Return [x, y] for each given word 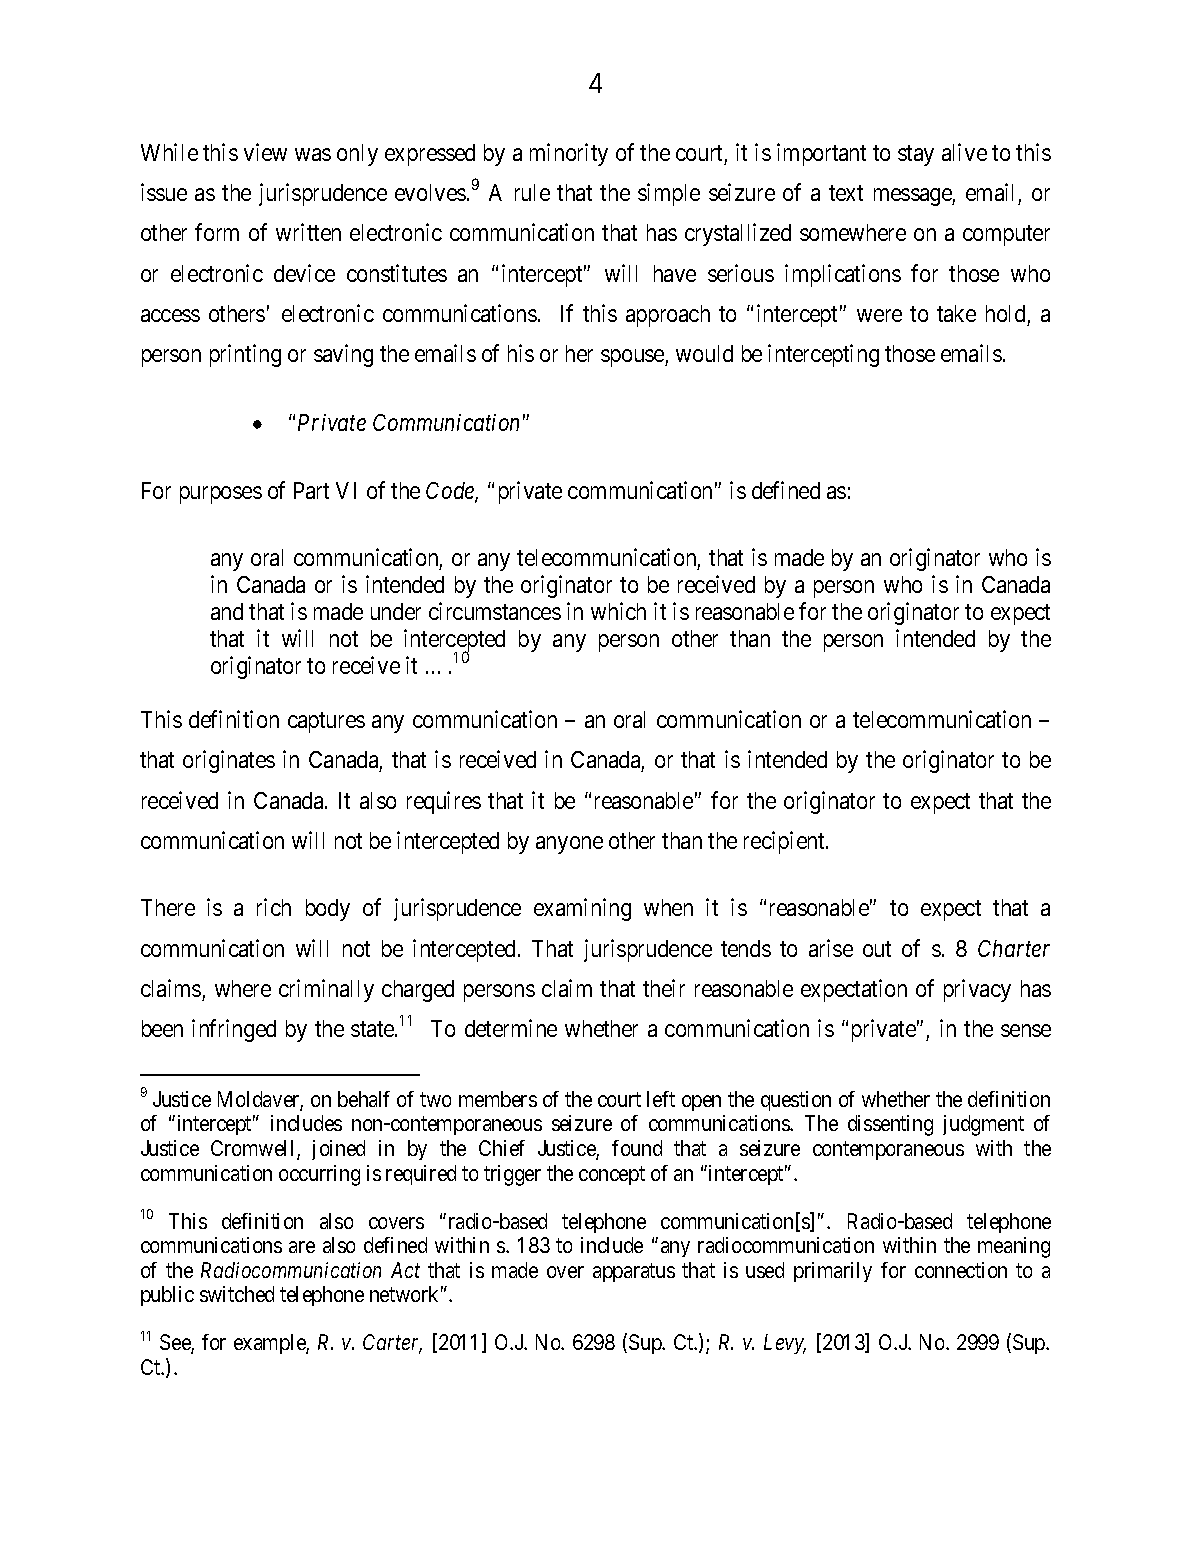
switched [237, 1294]
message [913, 197]
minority [569, 154]
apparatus [634, 1272]
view [265, 152]
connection [961, 1270]
